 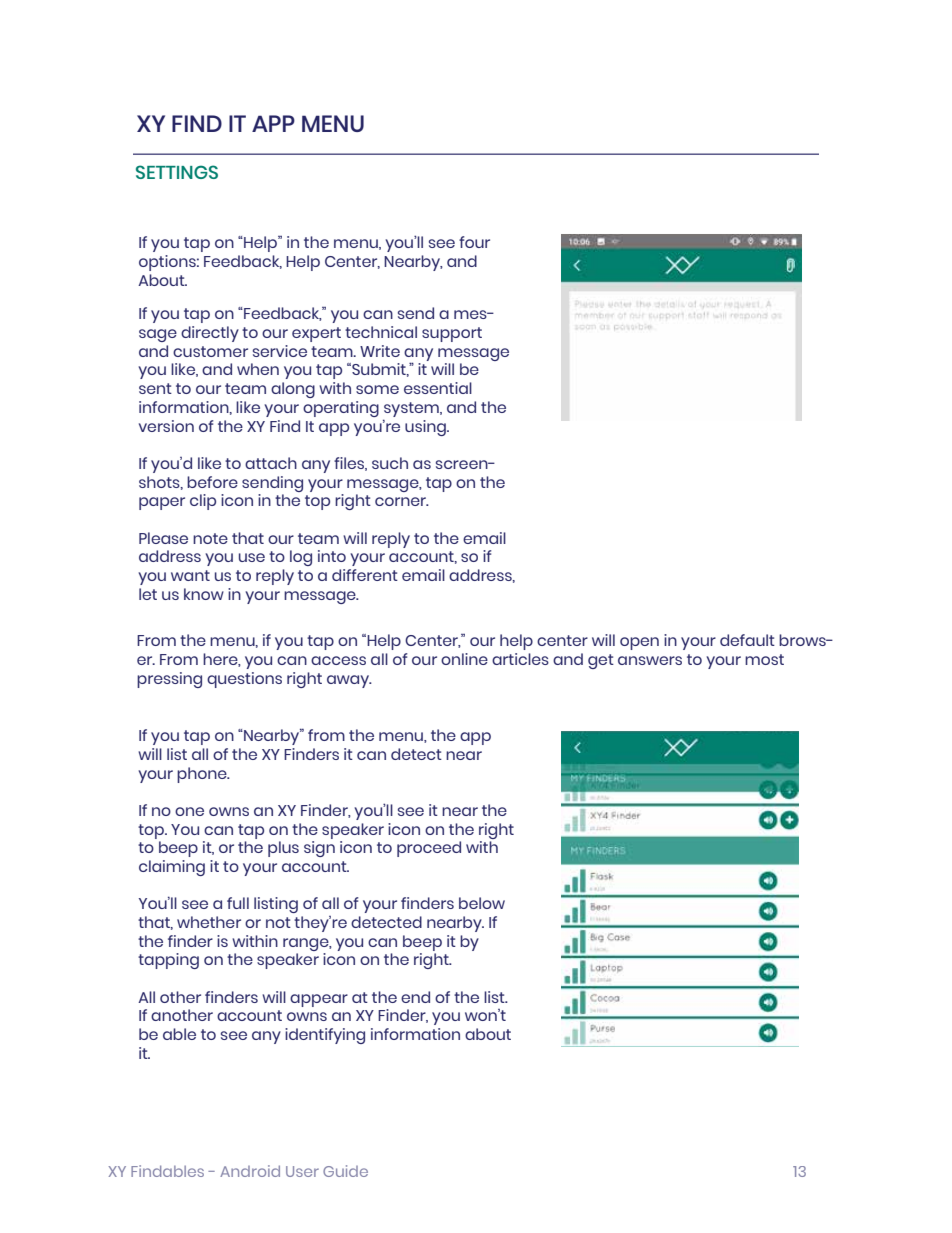 What do you see at coordinates (650, 660) in the screenshot?
I see `answers` at bounding box center [650, 660].
